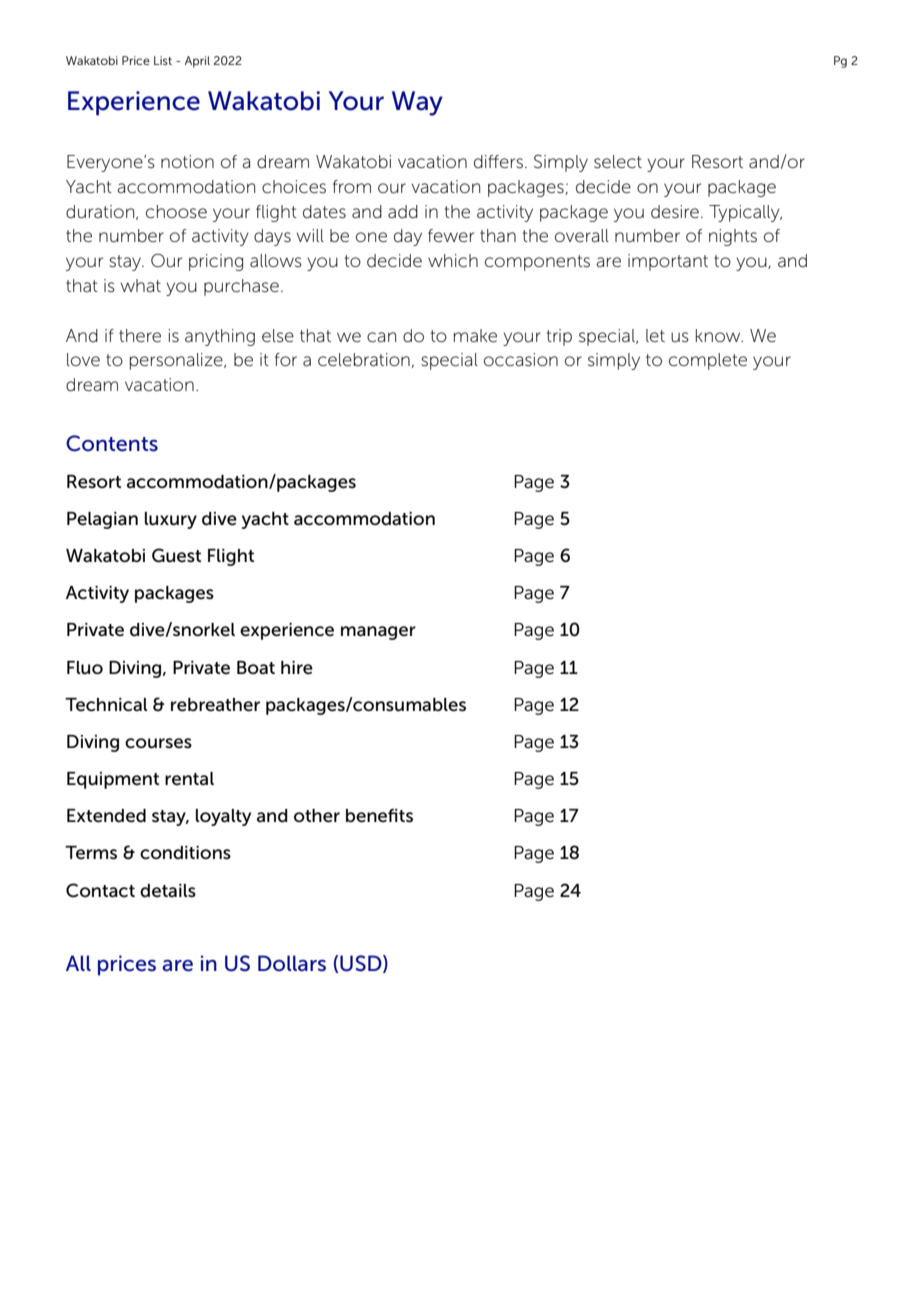  What do you see at coordinates (168, 891) in the document?
I see `details` at bounding box center [168, 891].
